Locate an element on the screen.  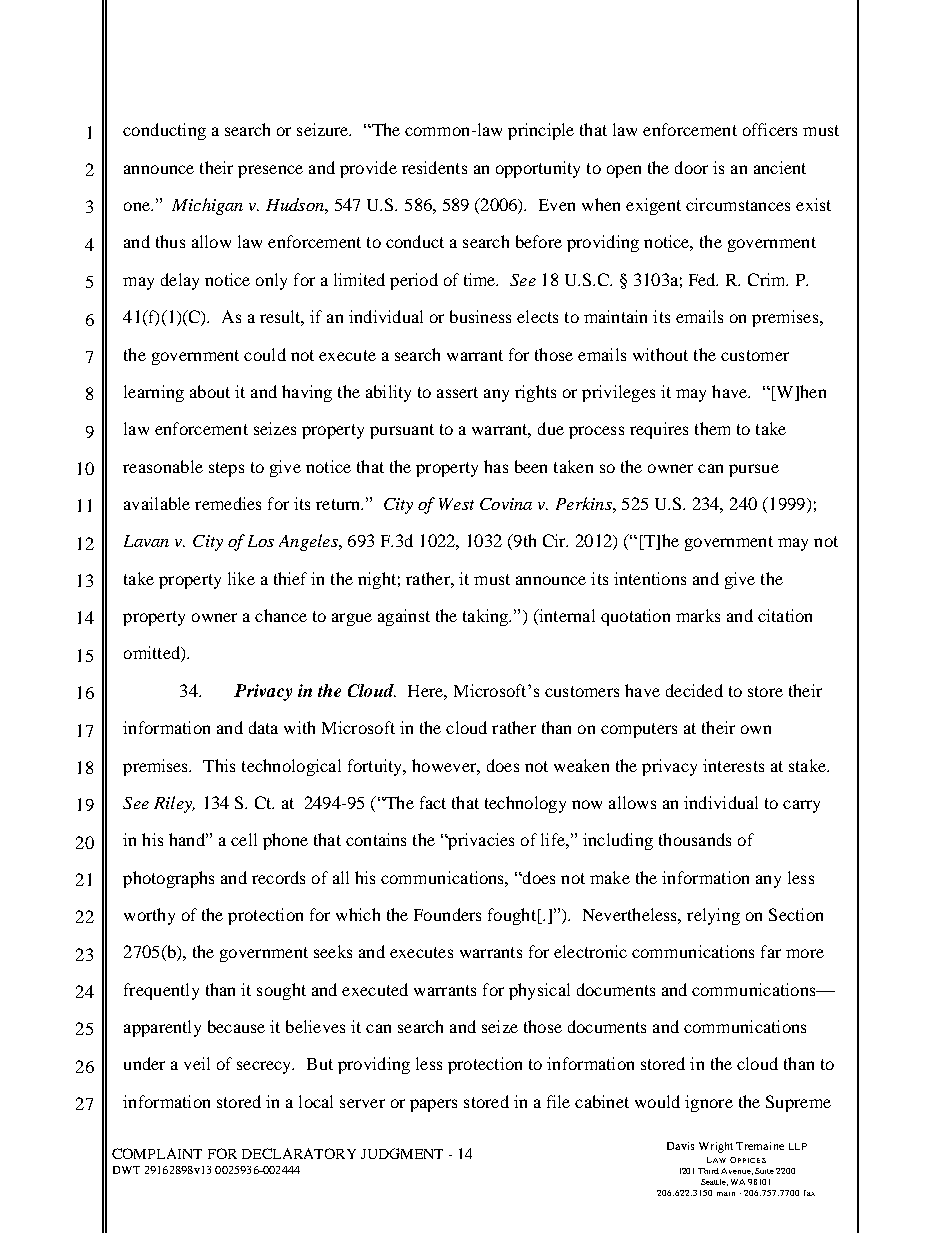
photographs is located at coordinates (168, 879).
